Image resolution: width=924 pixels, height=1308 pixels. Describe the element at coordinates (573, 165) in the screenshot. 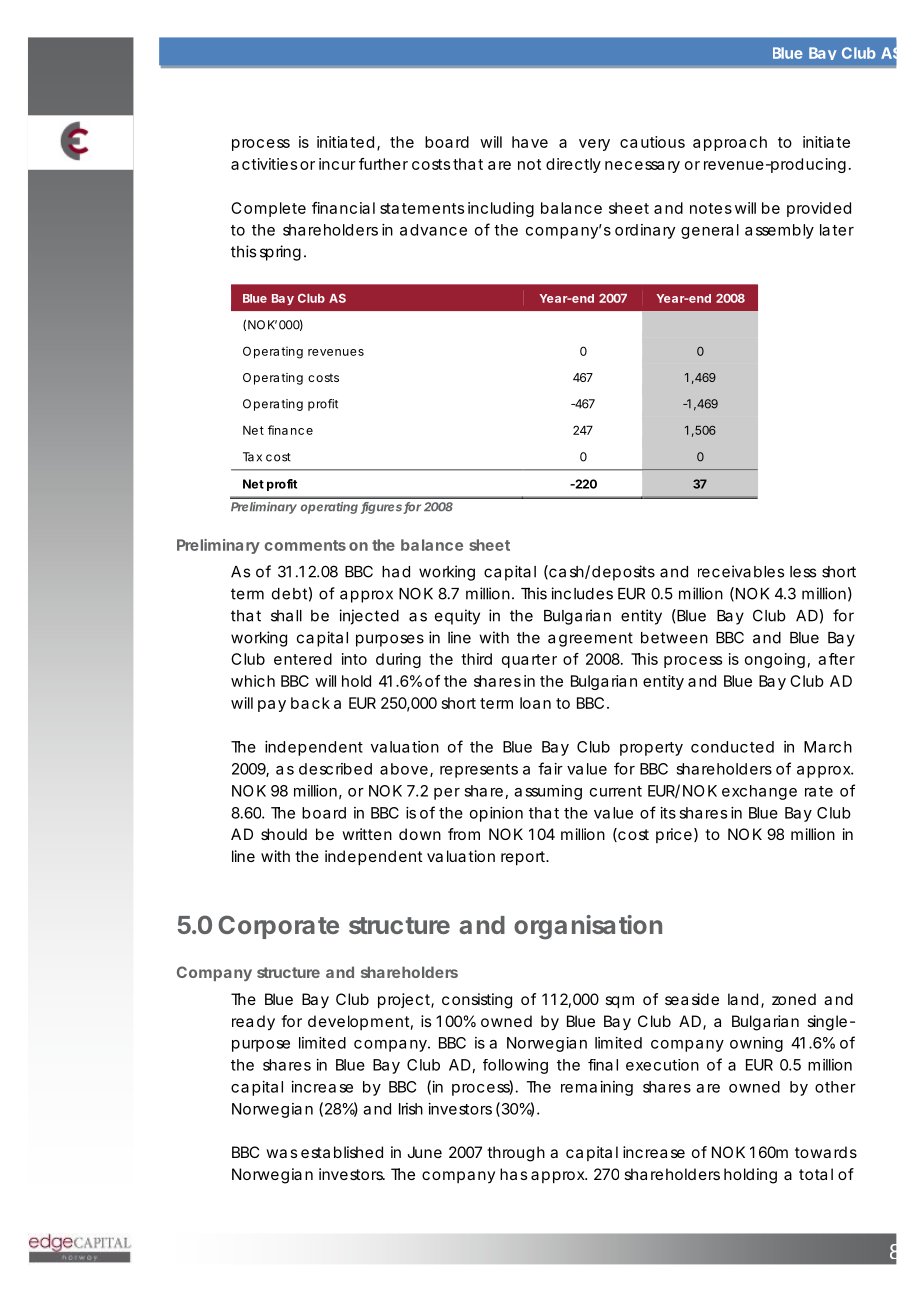

I see `directly` at that location.
